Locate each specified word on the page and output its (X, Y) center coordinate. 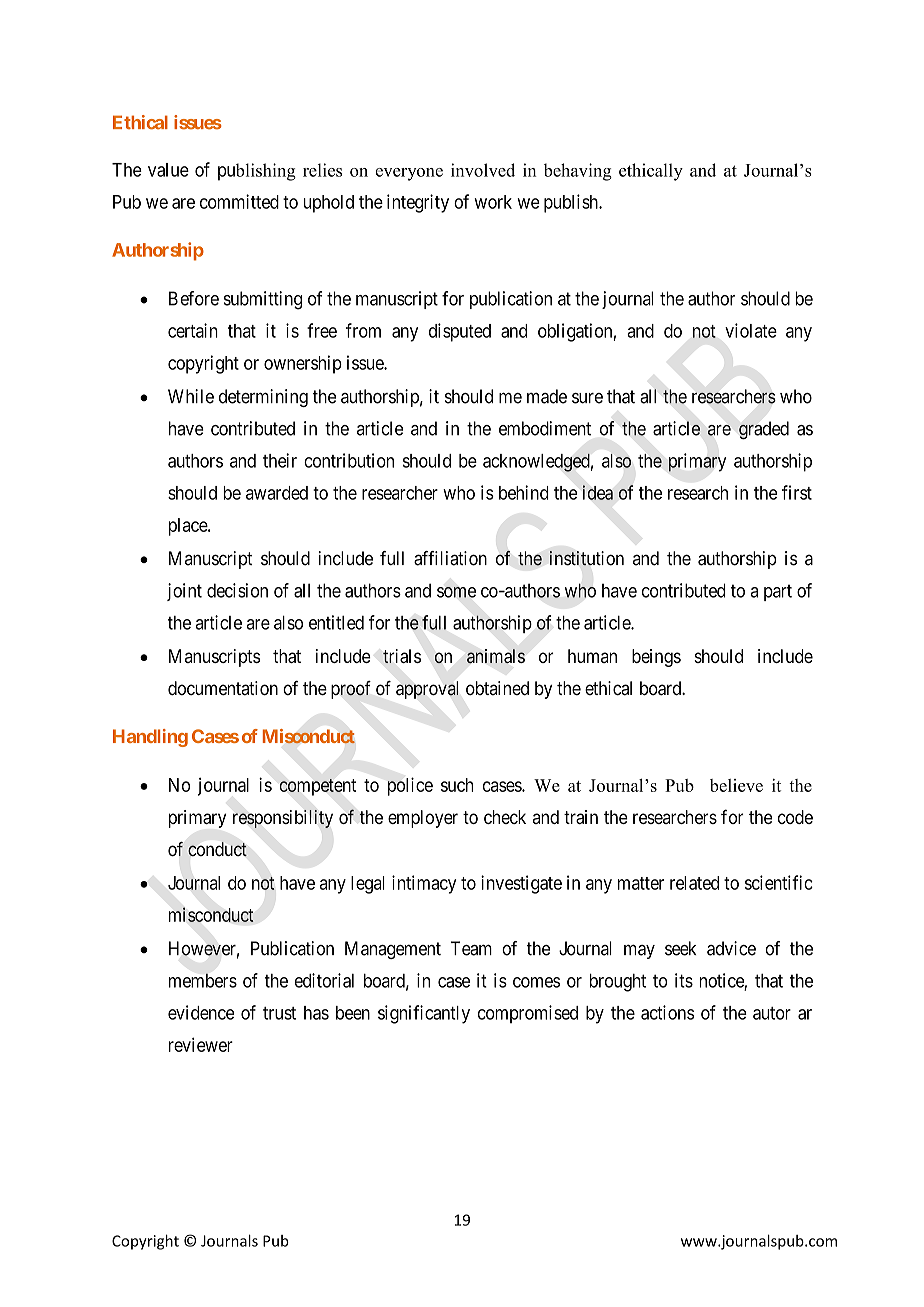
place (189, 527)
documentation (223, 688)
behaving (578, 172)
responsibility (283, 819)
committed (239, 201)
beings (656, 658)
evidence (201, 1012)
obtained (497, 688)
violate (751, 330)
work (493, 202)
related (694, 883)
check (505, 817)
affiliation (450, 558)
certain (193, 330)
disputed (460, 332)
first (797, 492)
